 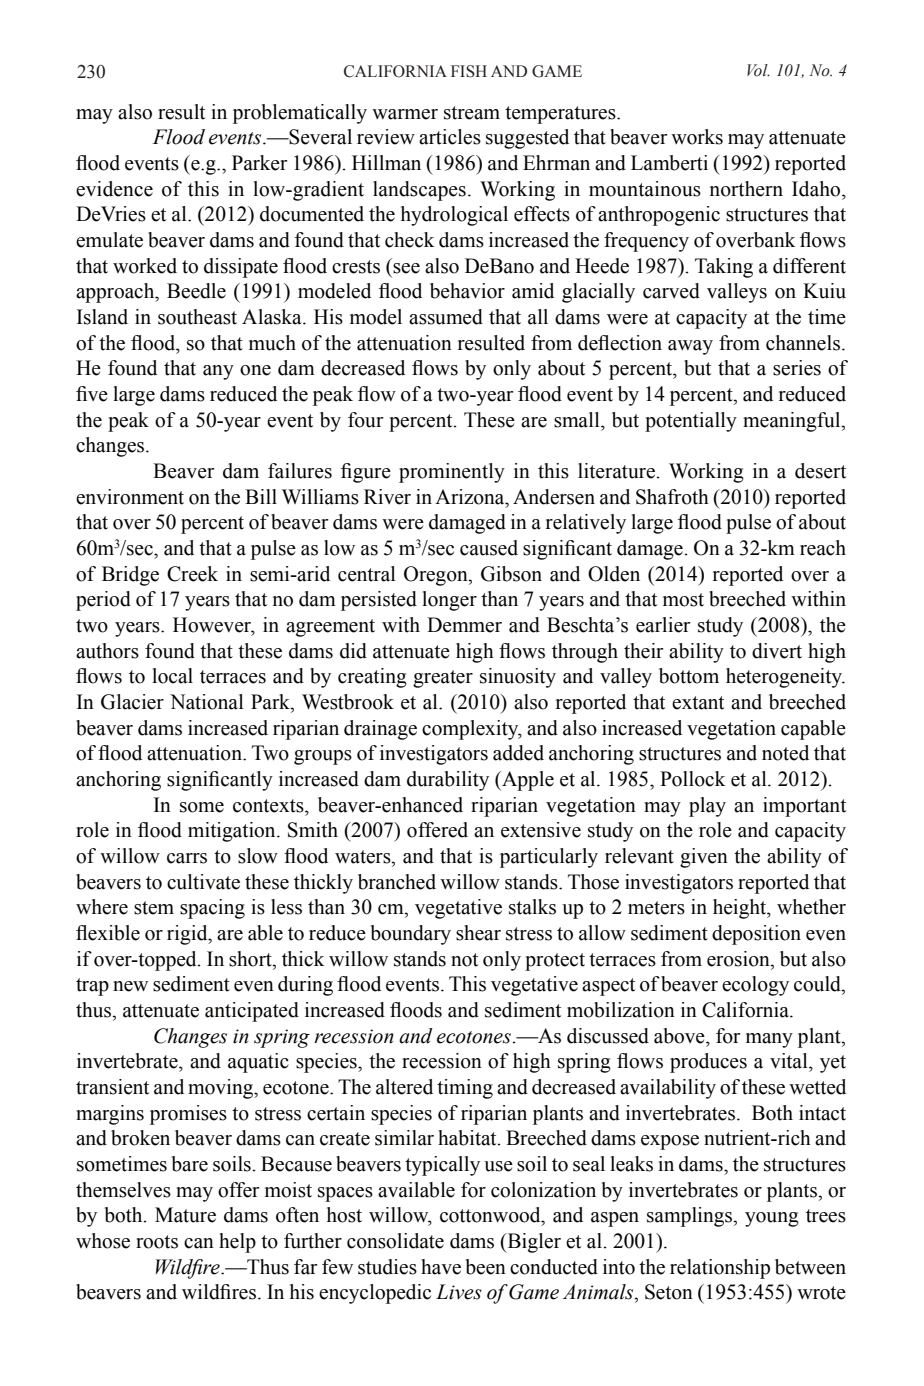 What do you see at coordinates (233, 832) in the screenshot?
I see `mitigation` at bounding box center [233, 832].
